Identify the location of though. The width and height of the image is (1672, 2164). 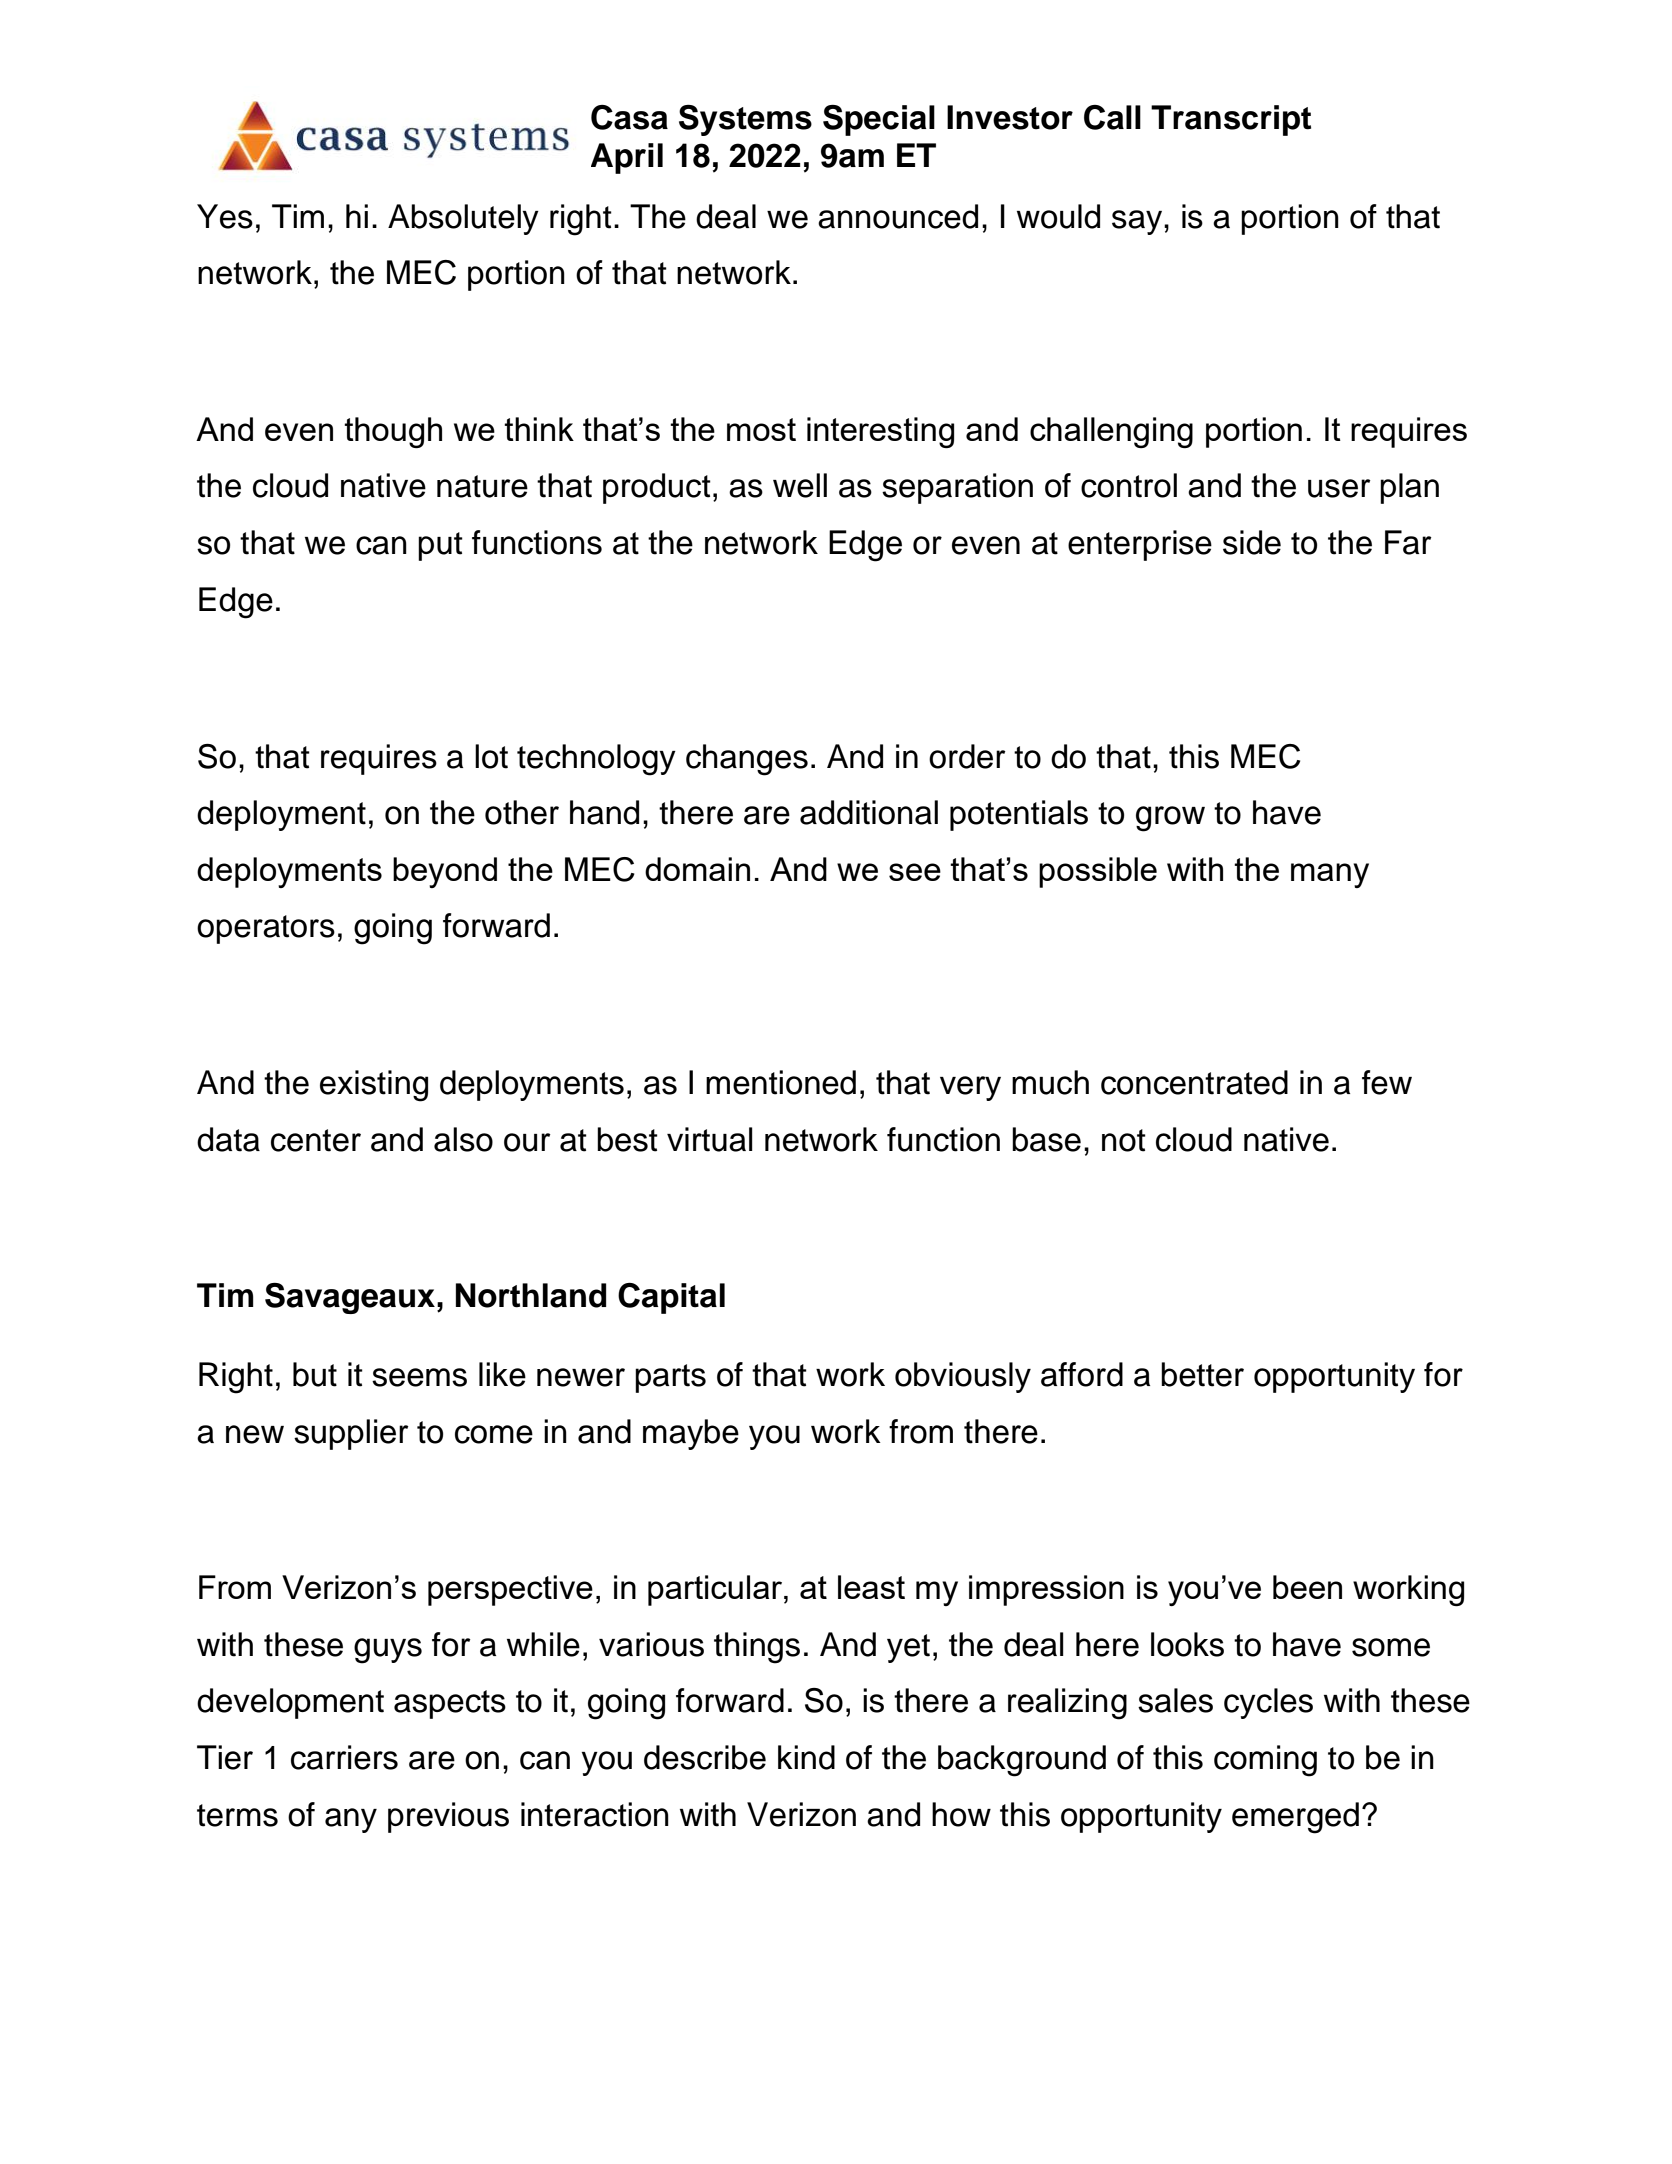
(393, 432).
